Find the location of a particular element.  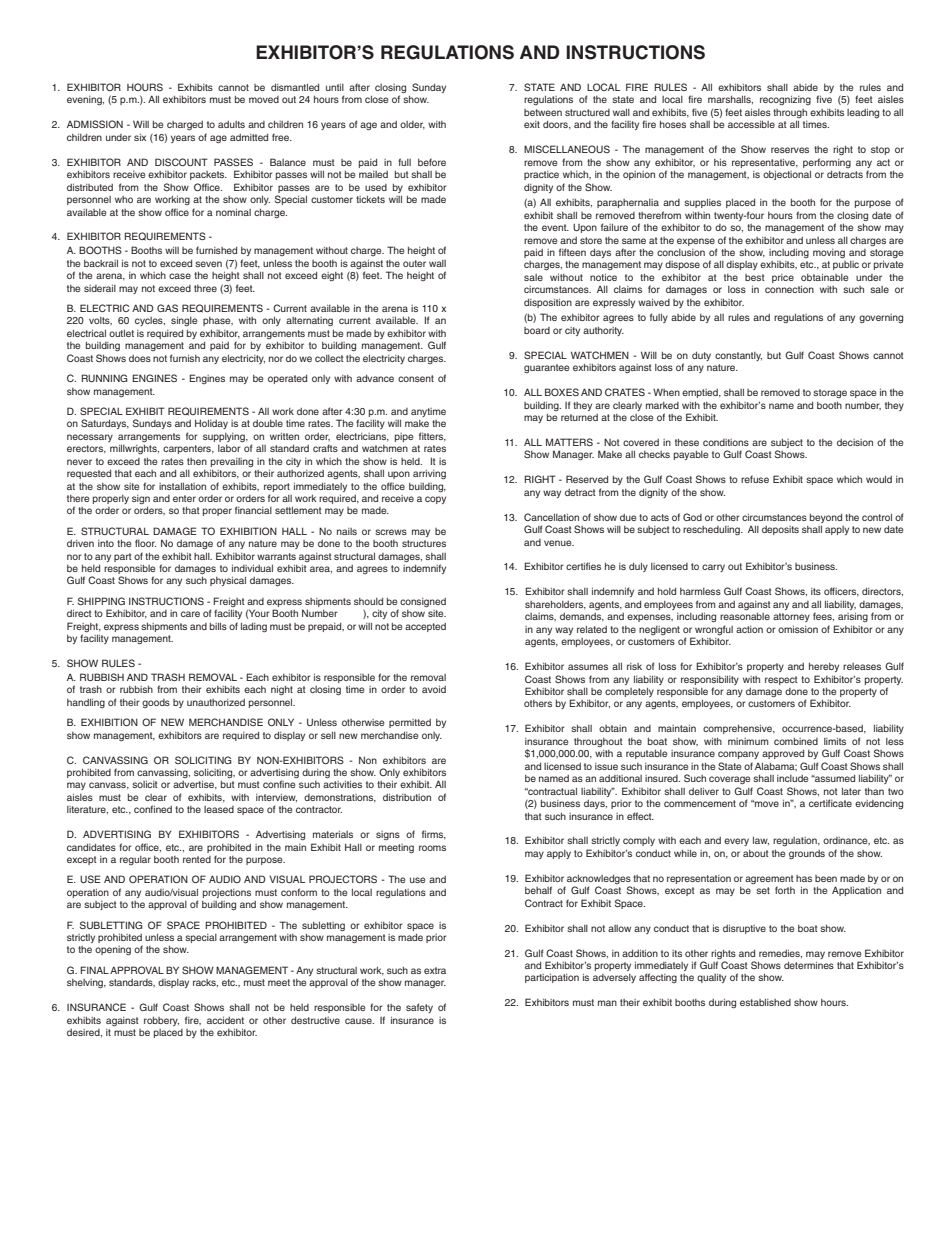

constantly is located at coordinates (738, 356).
